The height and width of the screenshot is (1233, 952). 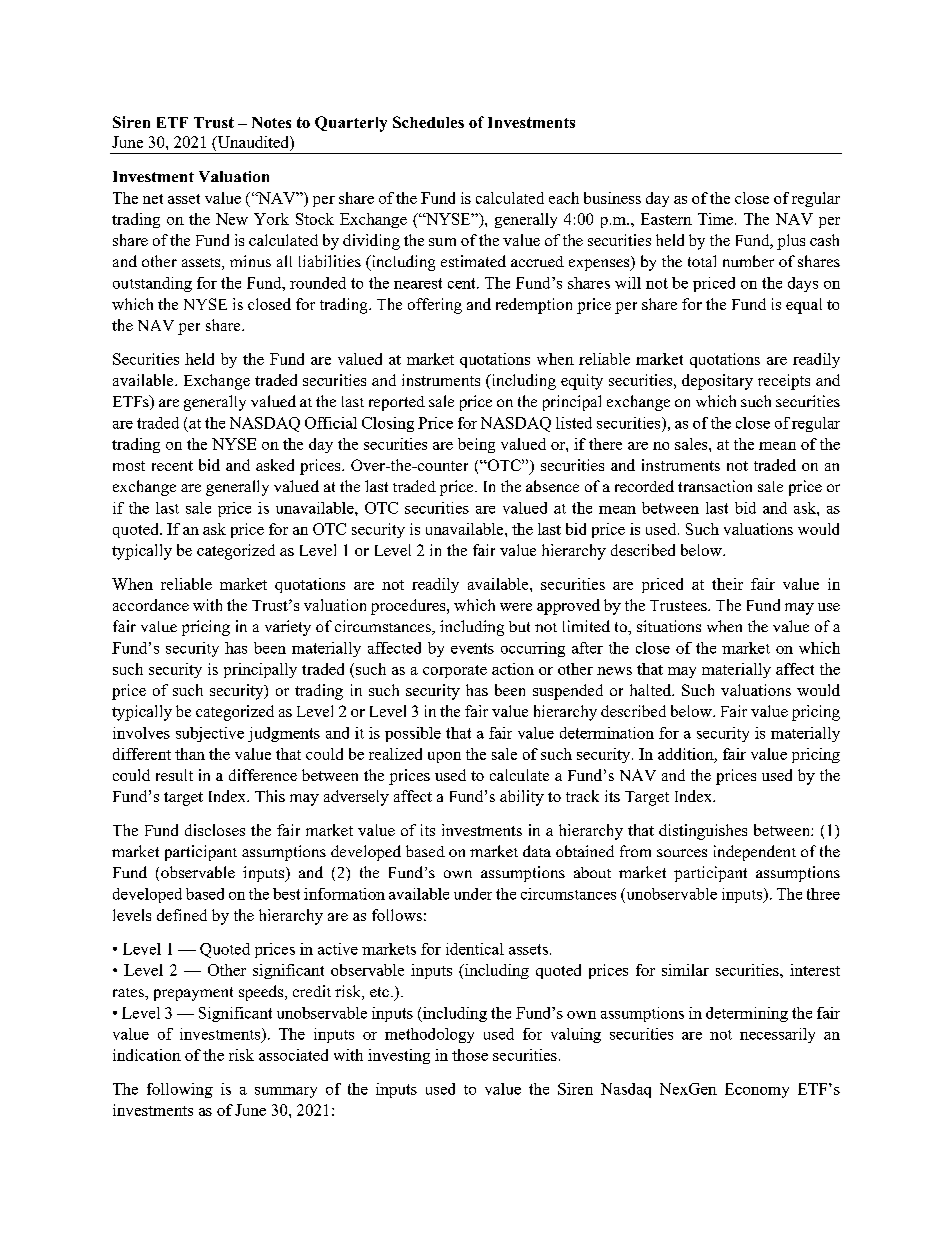 What do you see at coordinates (755, 853) in the screenshot?
I see `independent` at bounding box center [755, 853].
